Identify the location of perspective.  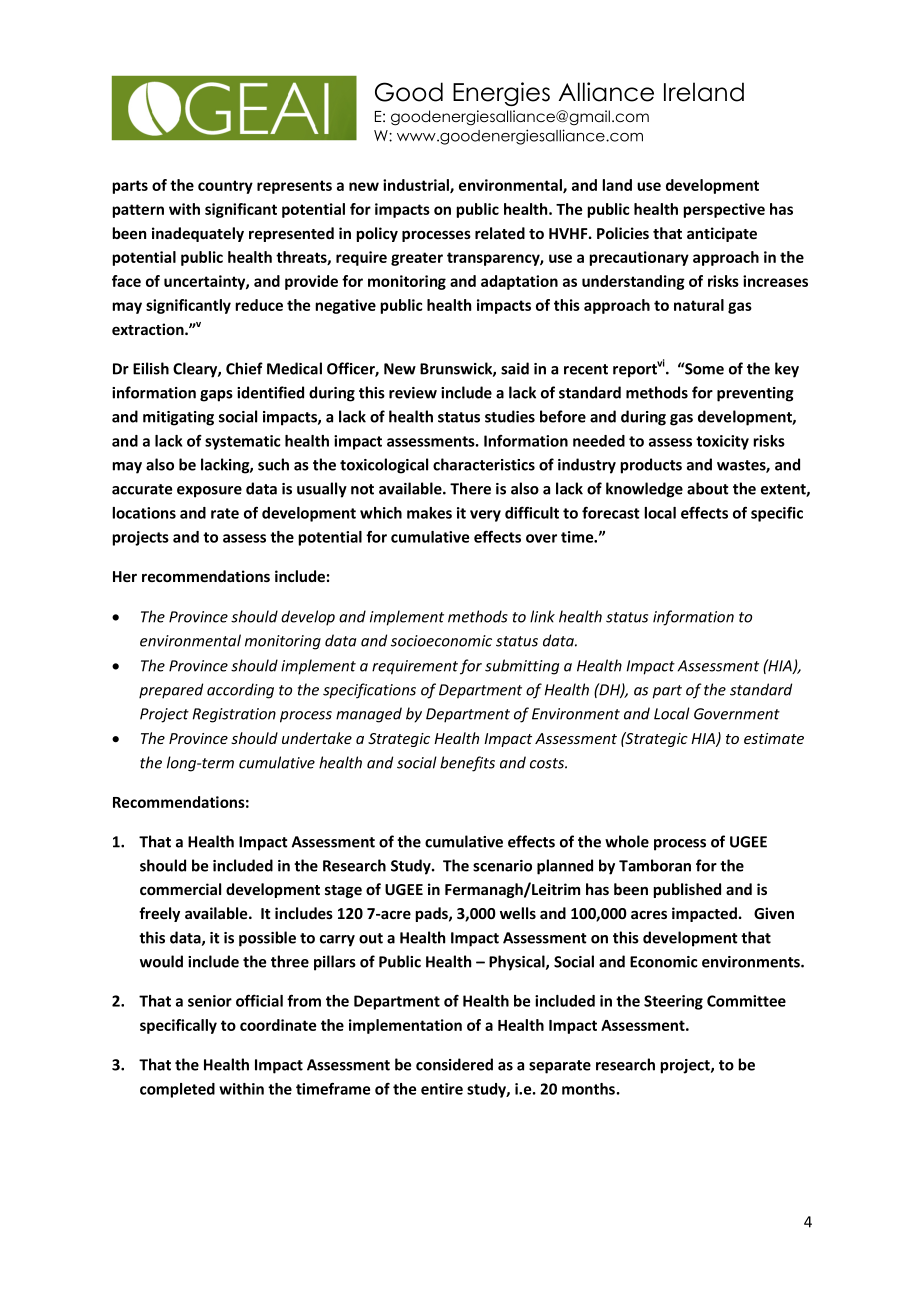
(724, 210).
